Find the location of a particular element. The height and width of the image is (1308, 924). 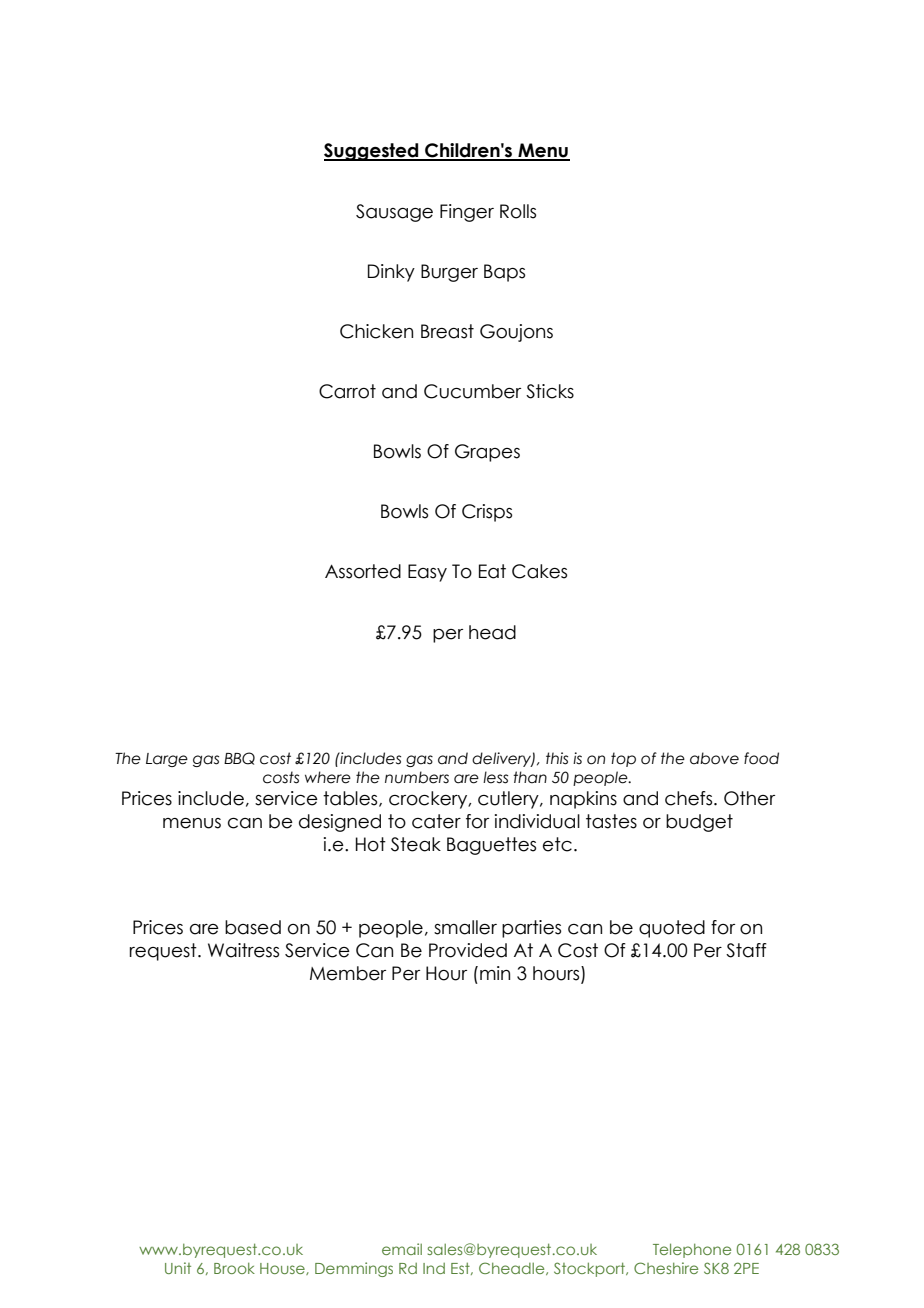

Rolls is located at coordinates (518, 211).
